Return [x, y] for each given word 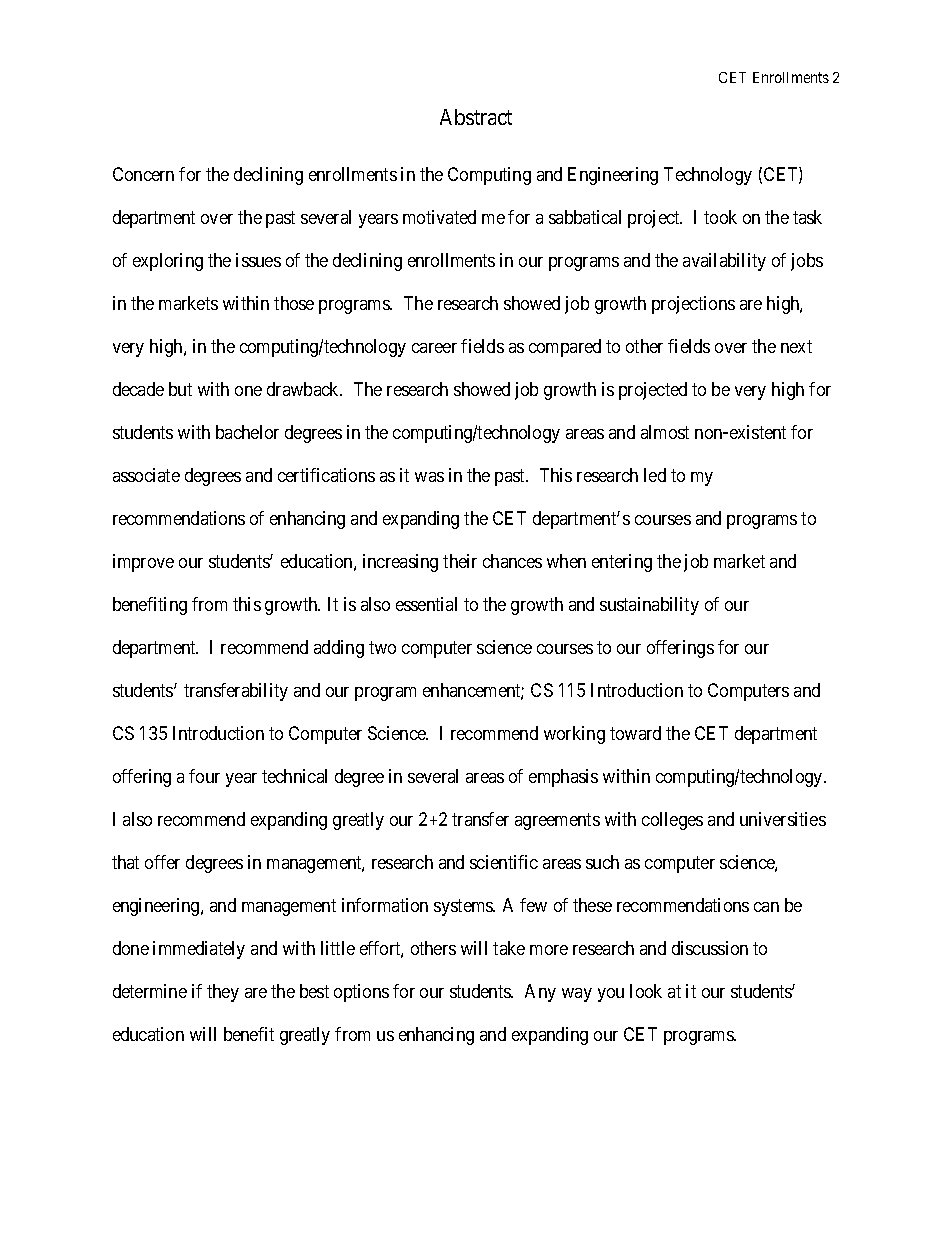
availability [724, 262]
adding [339, 649]
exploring [168, 262]
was [429, 477]
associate [146, 475]
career [434, 348]
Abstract [476, 117]
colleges [672, 821]
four [204, 776]
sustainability [649, 606]
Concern [143, 174]
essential [426, 604]
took [720, 217]
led [655, 475]
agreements [557, 821]
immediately [199, 950]
